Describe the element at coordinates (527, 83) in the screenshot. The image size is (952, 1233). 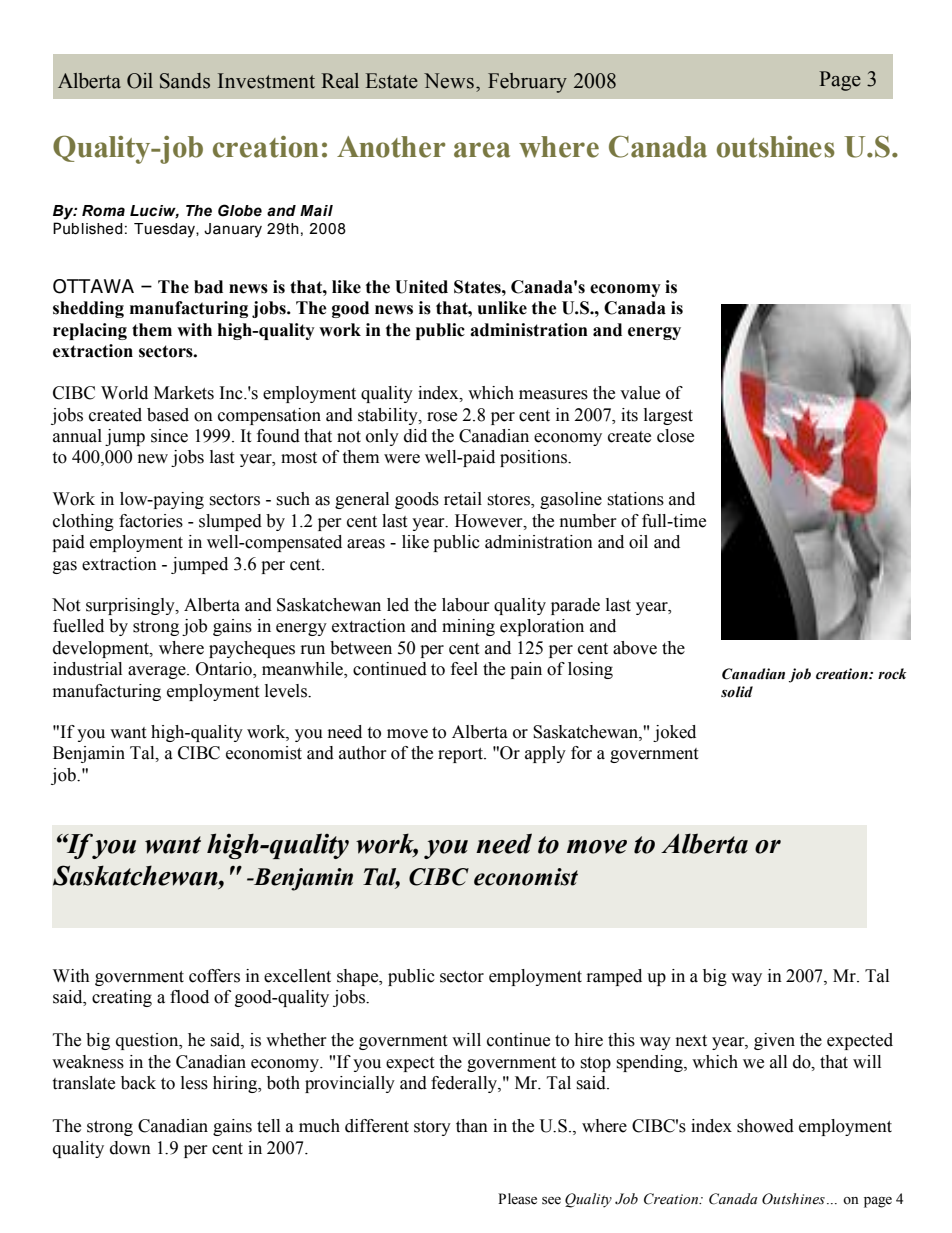
I see `February` at that location.
